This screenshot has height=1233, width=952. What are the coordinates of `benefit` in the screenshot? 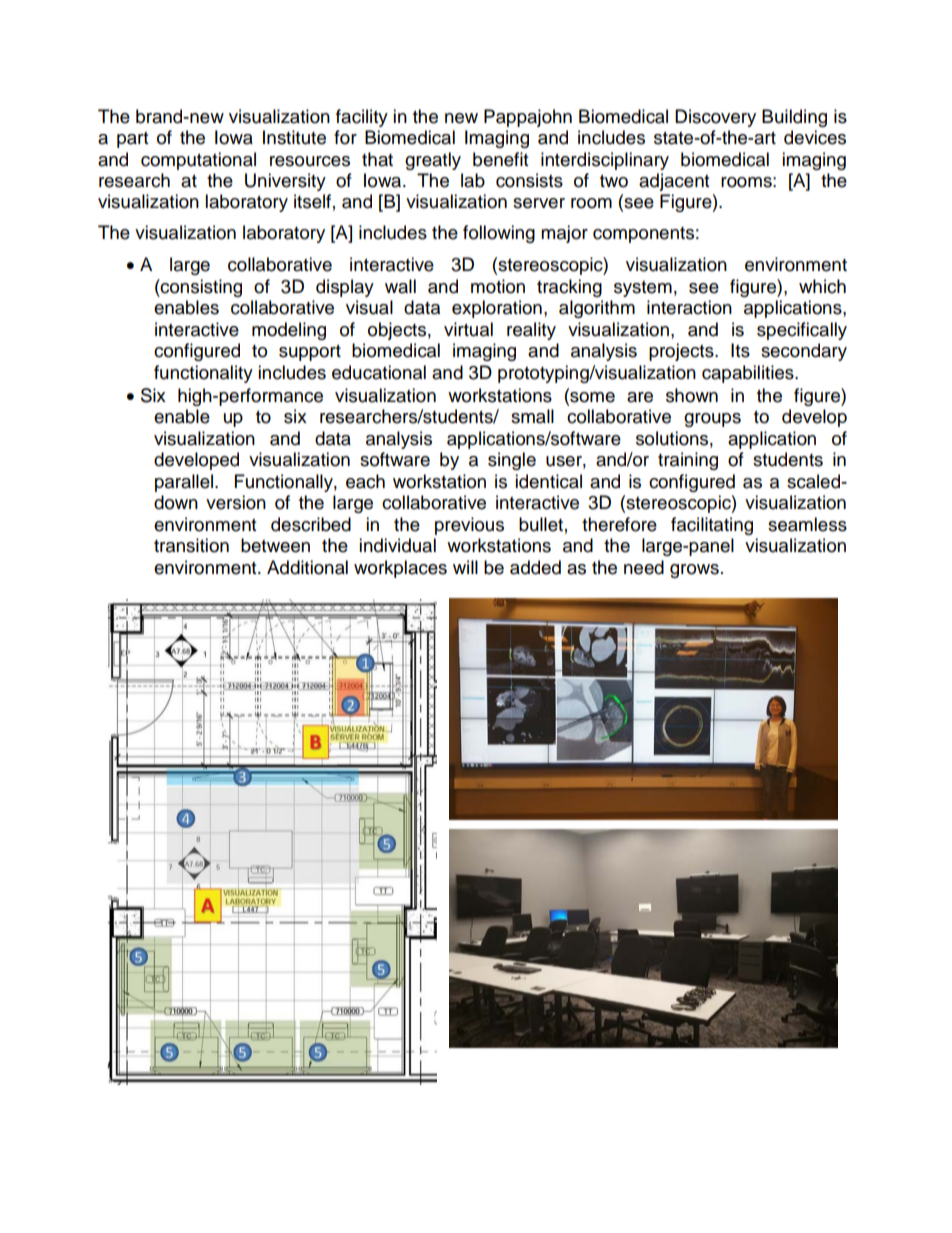 It's located at (500, 159).
